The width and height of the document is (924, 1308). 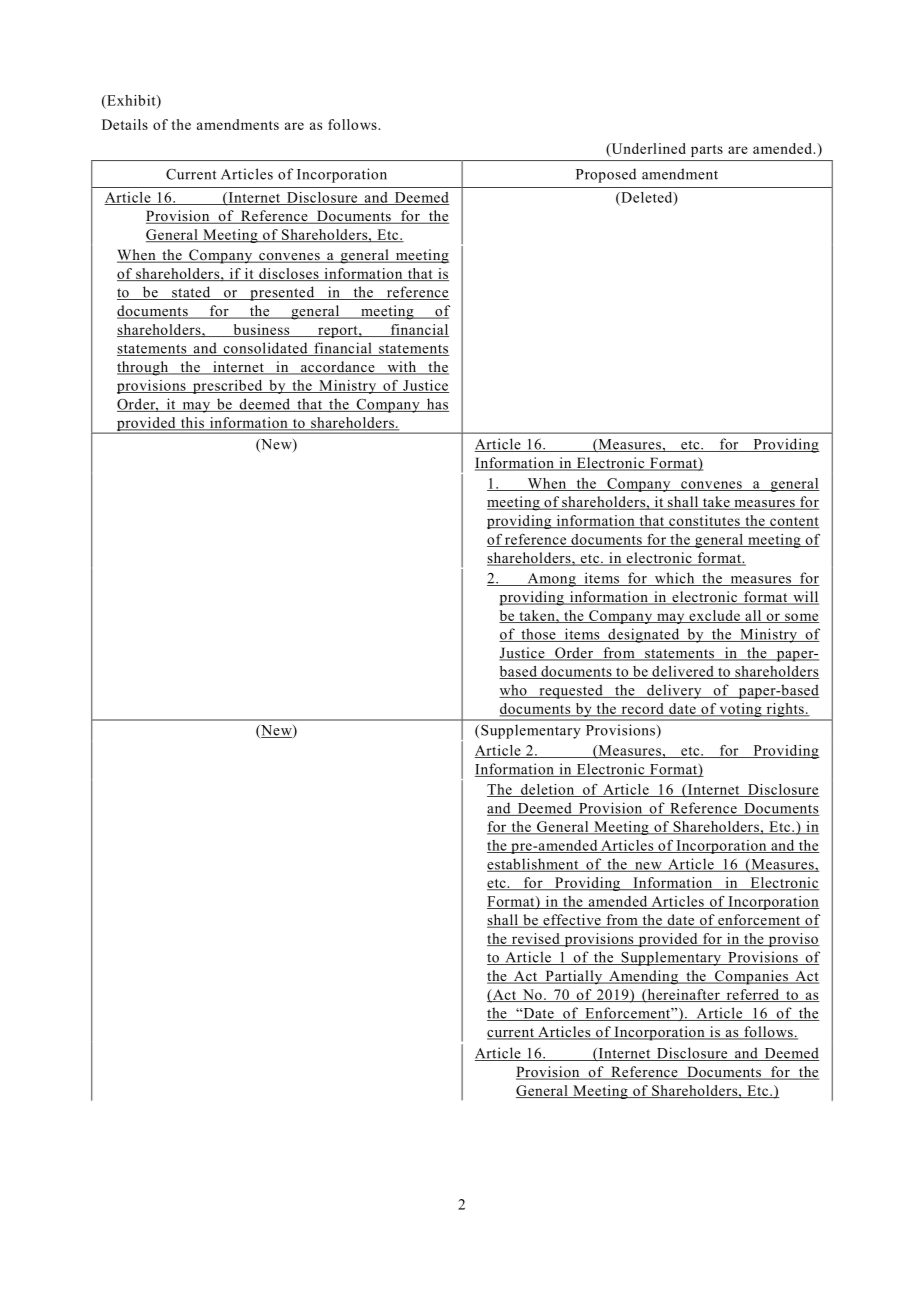 I want to click on delivery, so click(x=674, y=691).
